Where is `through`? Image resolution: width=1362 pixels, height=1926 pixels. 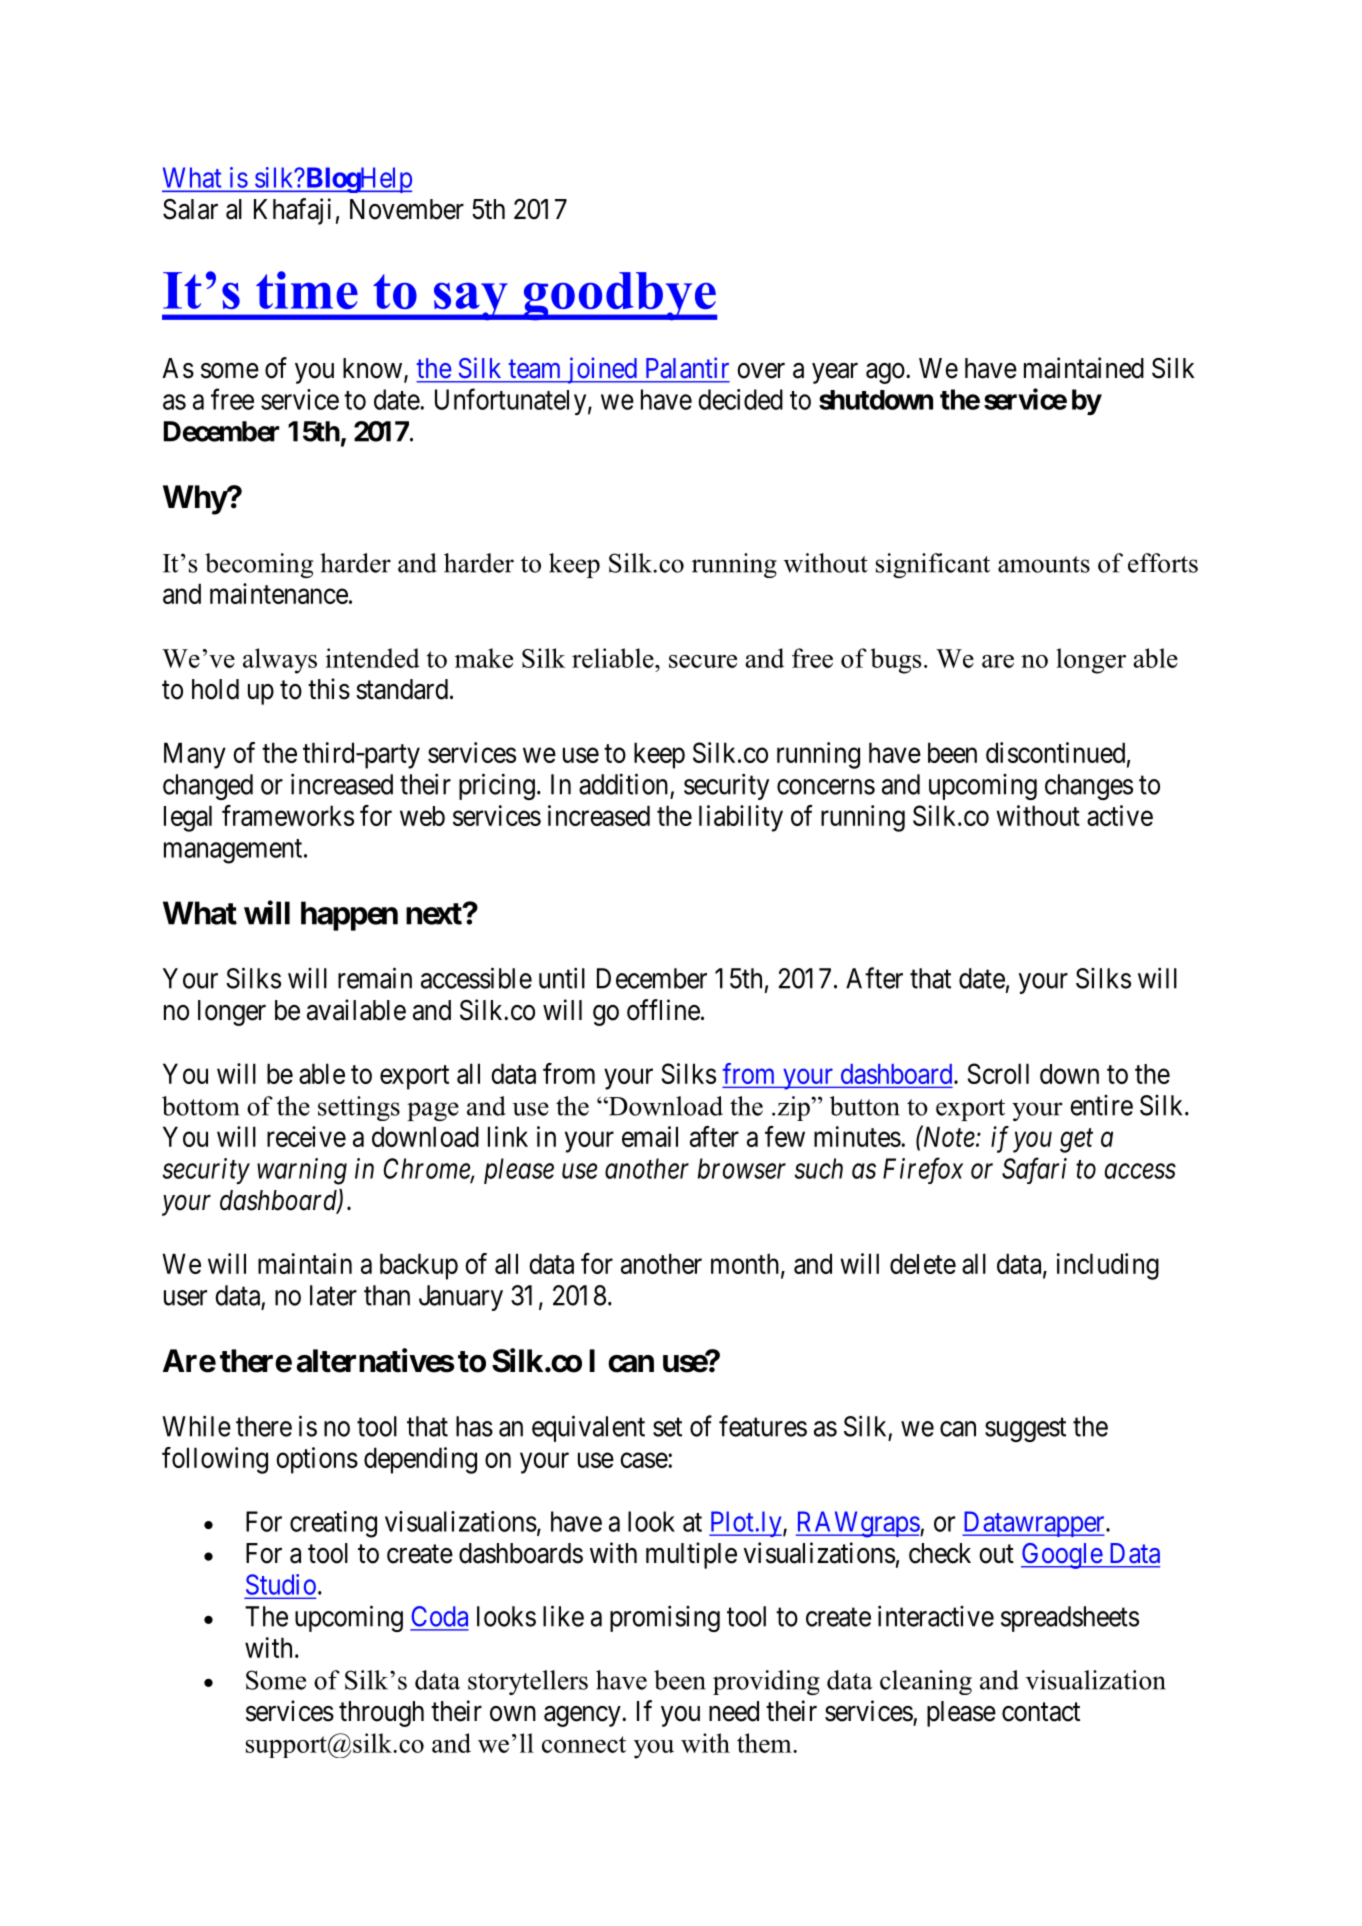
through is located at coordinates (381, 1714).
